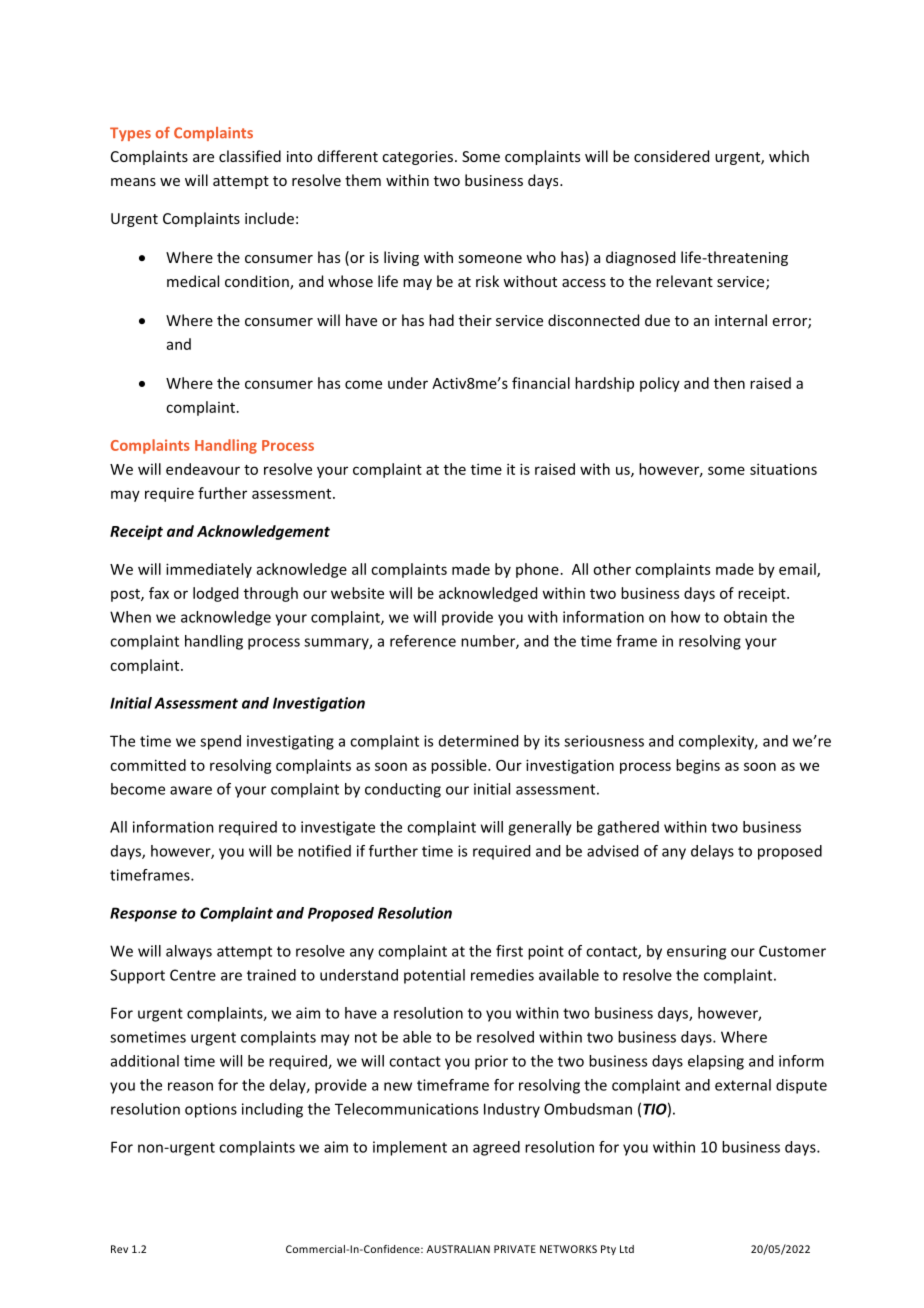 This screenshot has height=1308, width=924. What do you see at coordinates (671, 156) in the screenshot?
I see `considered` at bounding box center [671, 156].
